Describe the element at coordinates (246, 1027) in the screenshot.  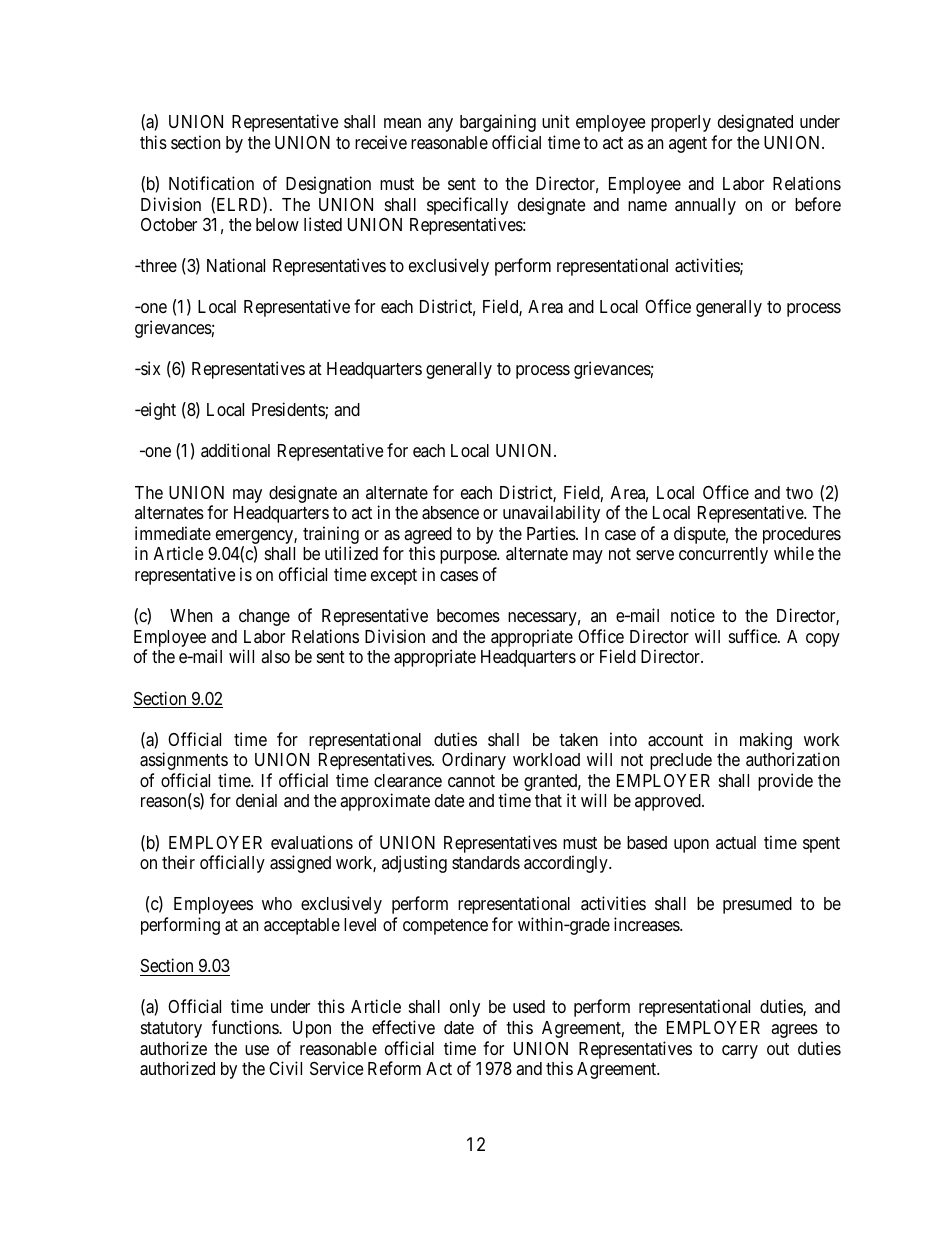
I see `functions` at that location.
